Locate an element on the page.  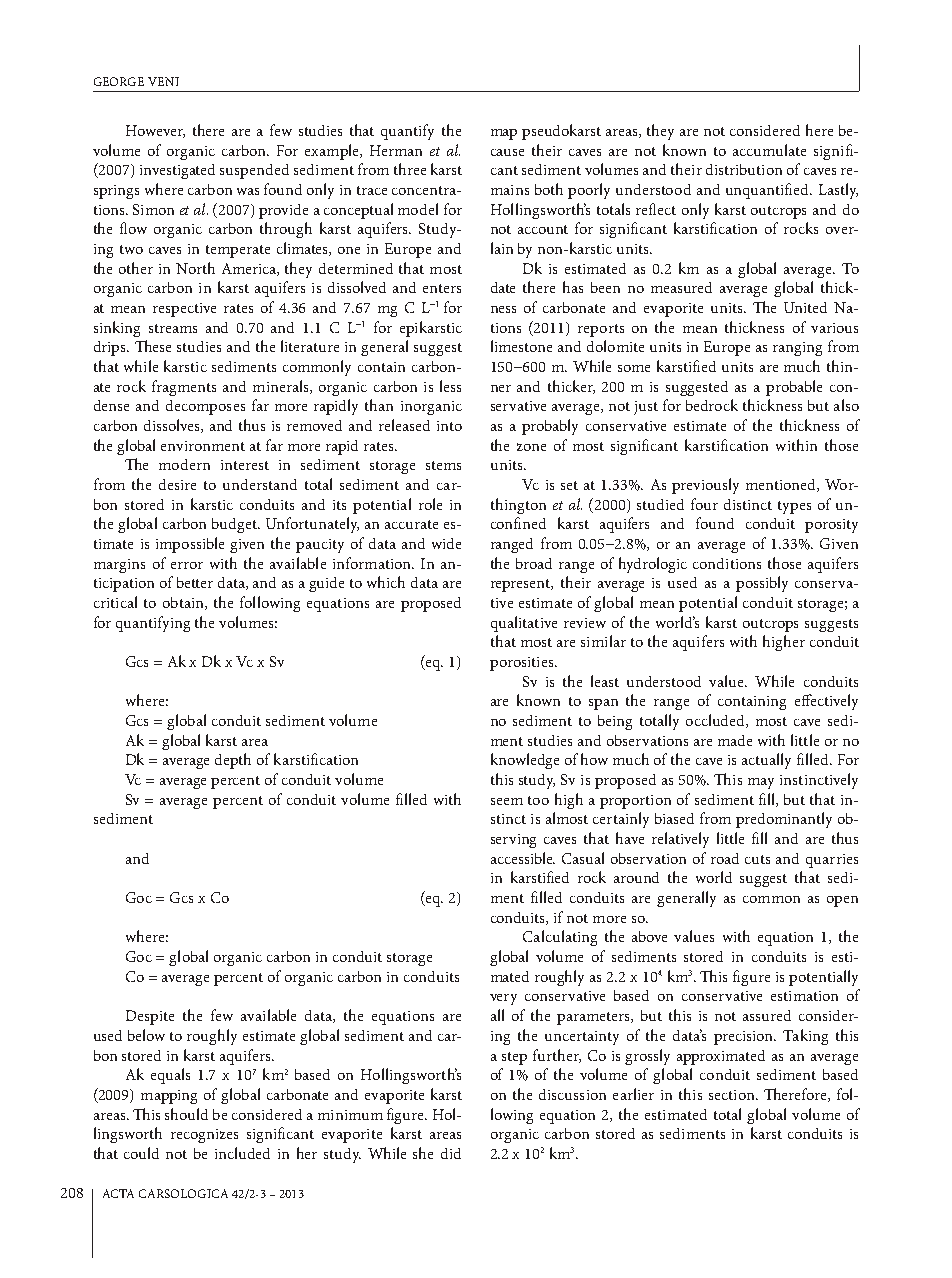
However is located at coordinates (155, 131).
